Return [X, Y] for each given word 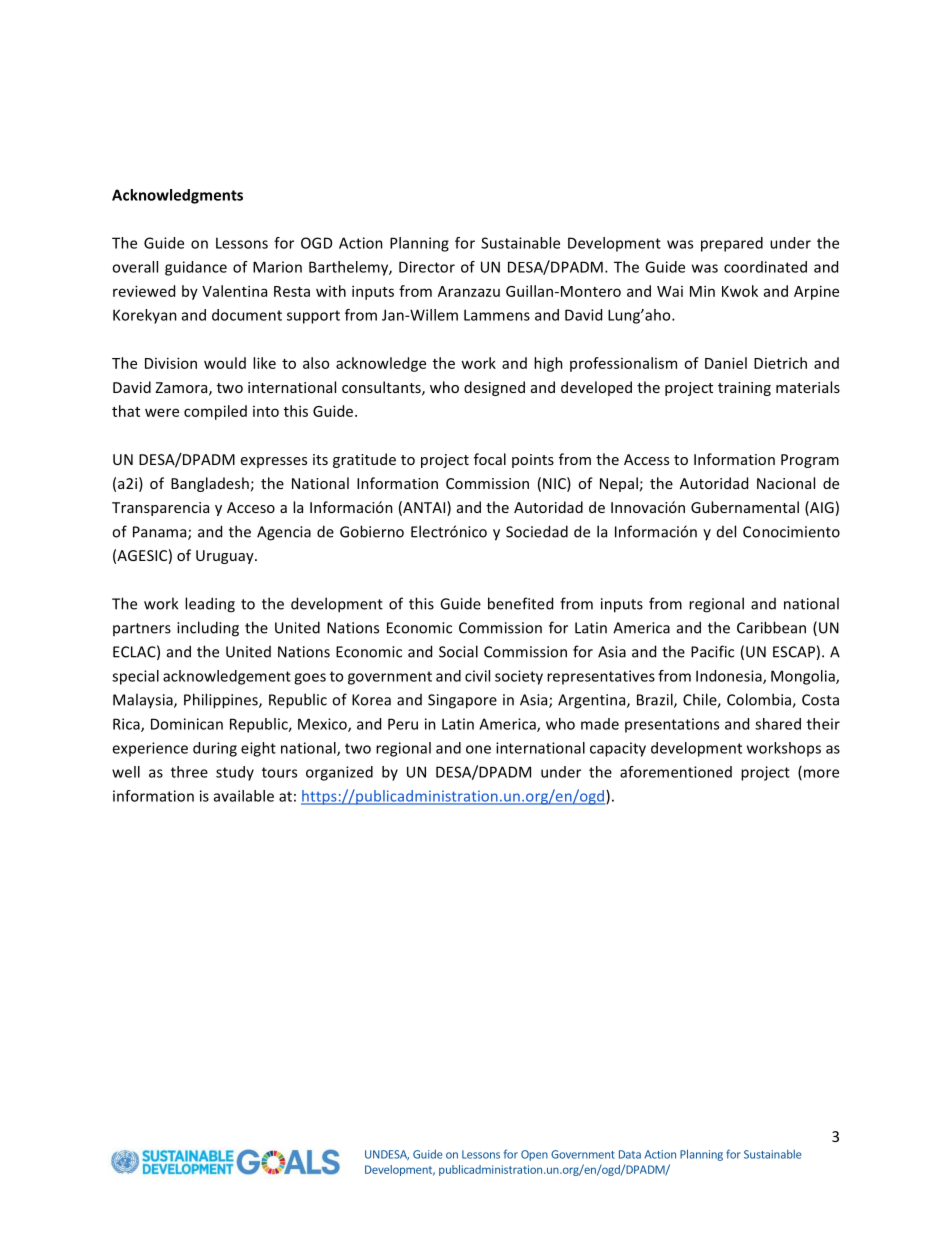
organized [339, 773]
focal [490, 459]
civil [477, 676]
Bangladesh [210, 484]
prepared [732, 244]
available [244, 796]
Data [630, 1154]
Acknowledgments [177, 196]
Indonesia [730, 677]
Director [427, 267]
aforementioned [676, 772]
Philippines [222, 701]
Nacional [786, 483]
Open [534, 1155]
